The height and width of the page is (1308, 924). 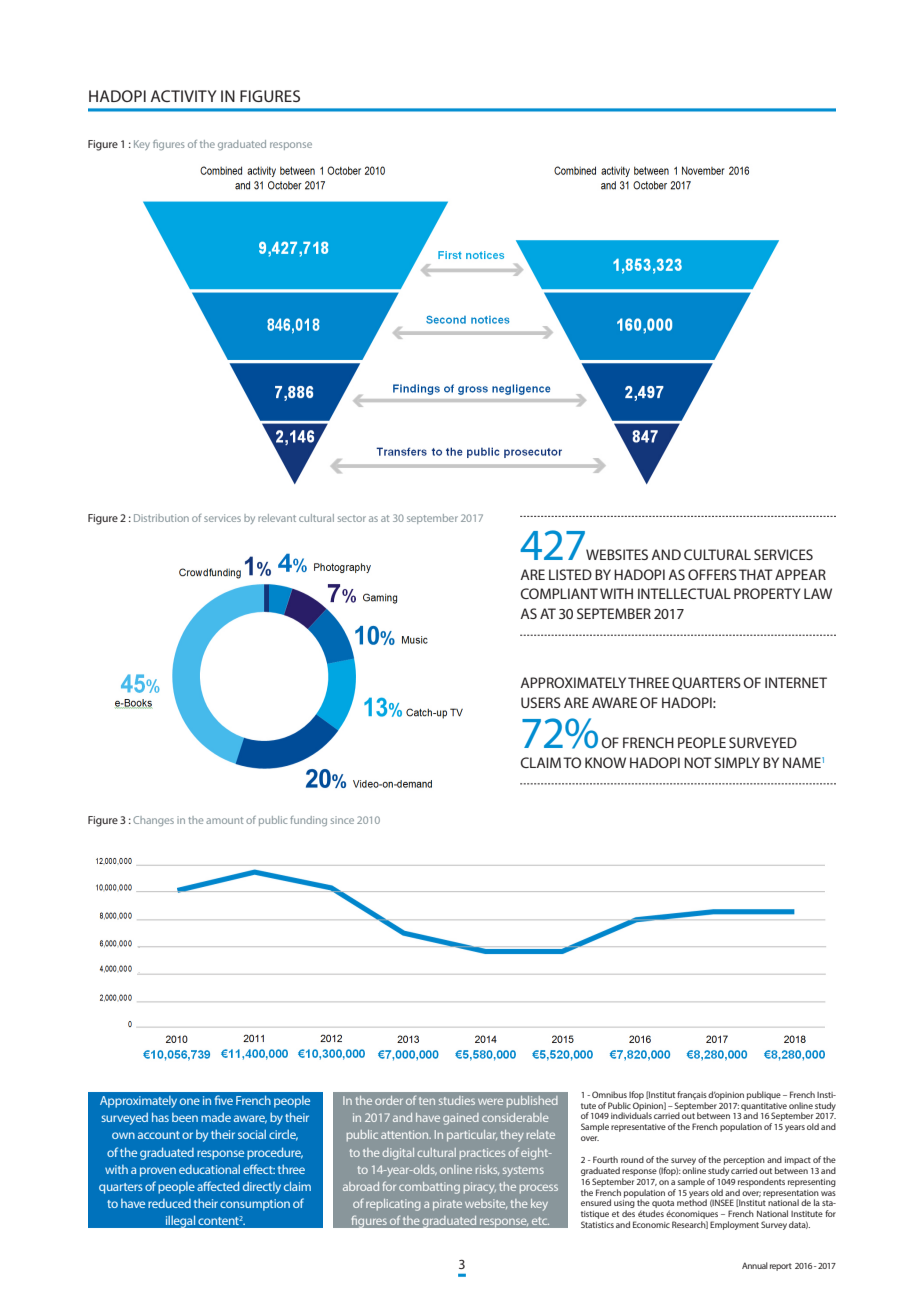 What do you see at coordinates (796, 682) in the page?
I see `INTERNET` at bounding box center [796, 682].
